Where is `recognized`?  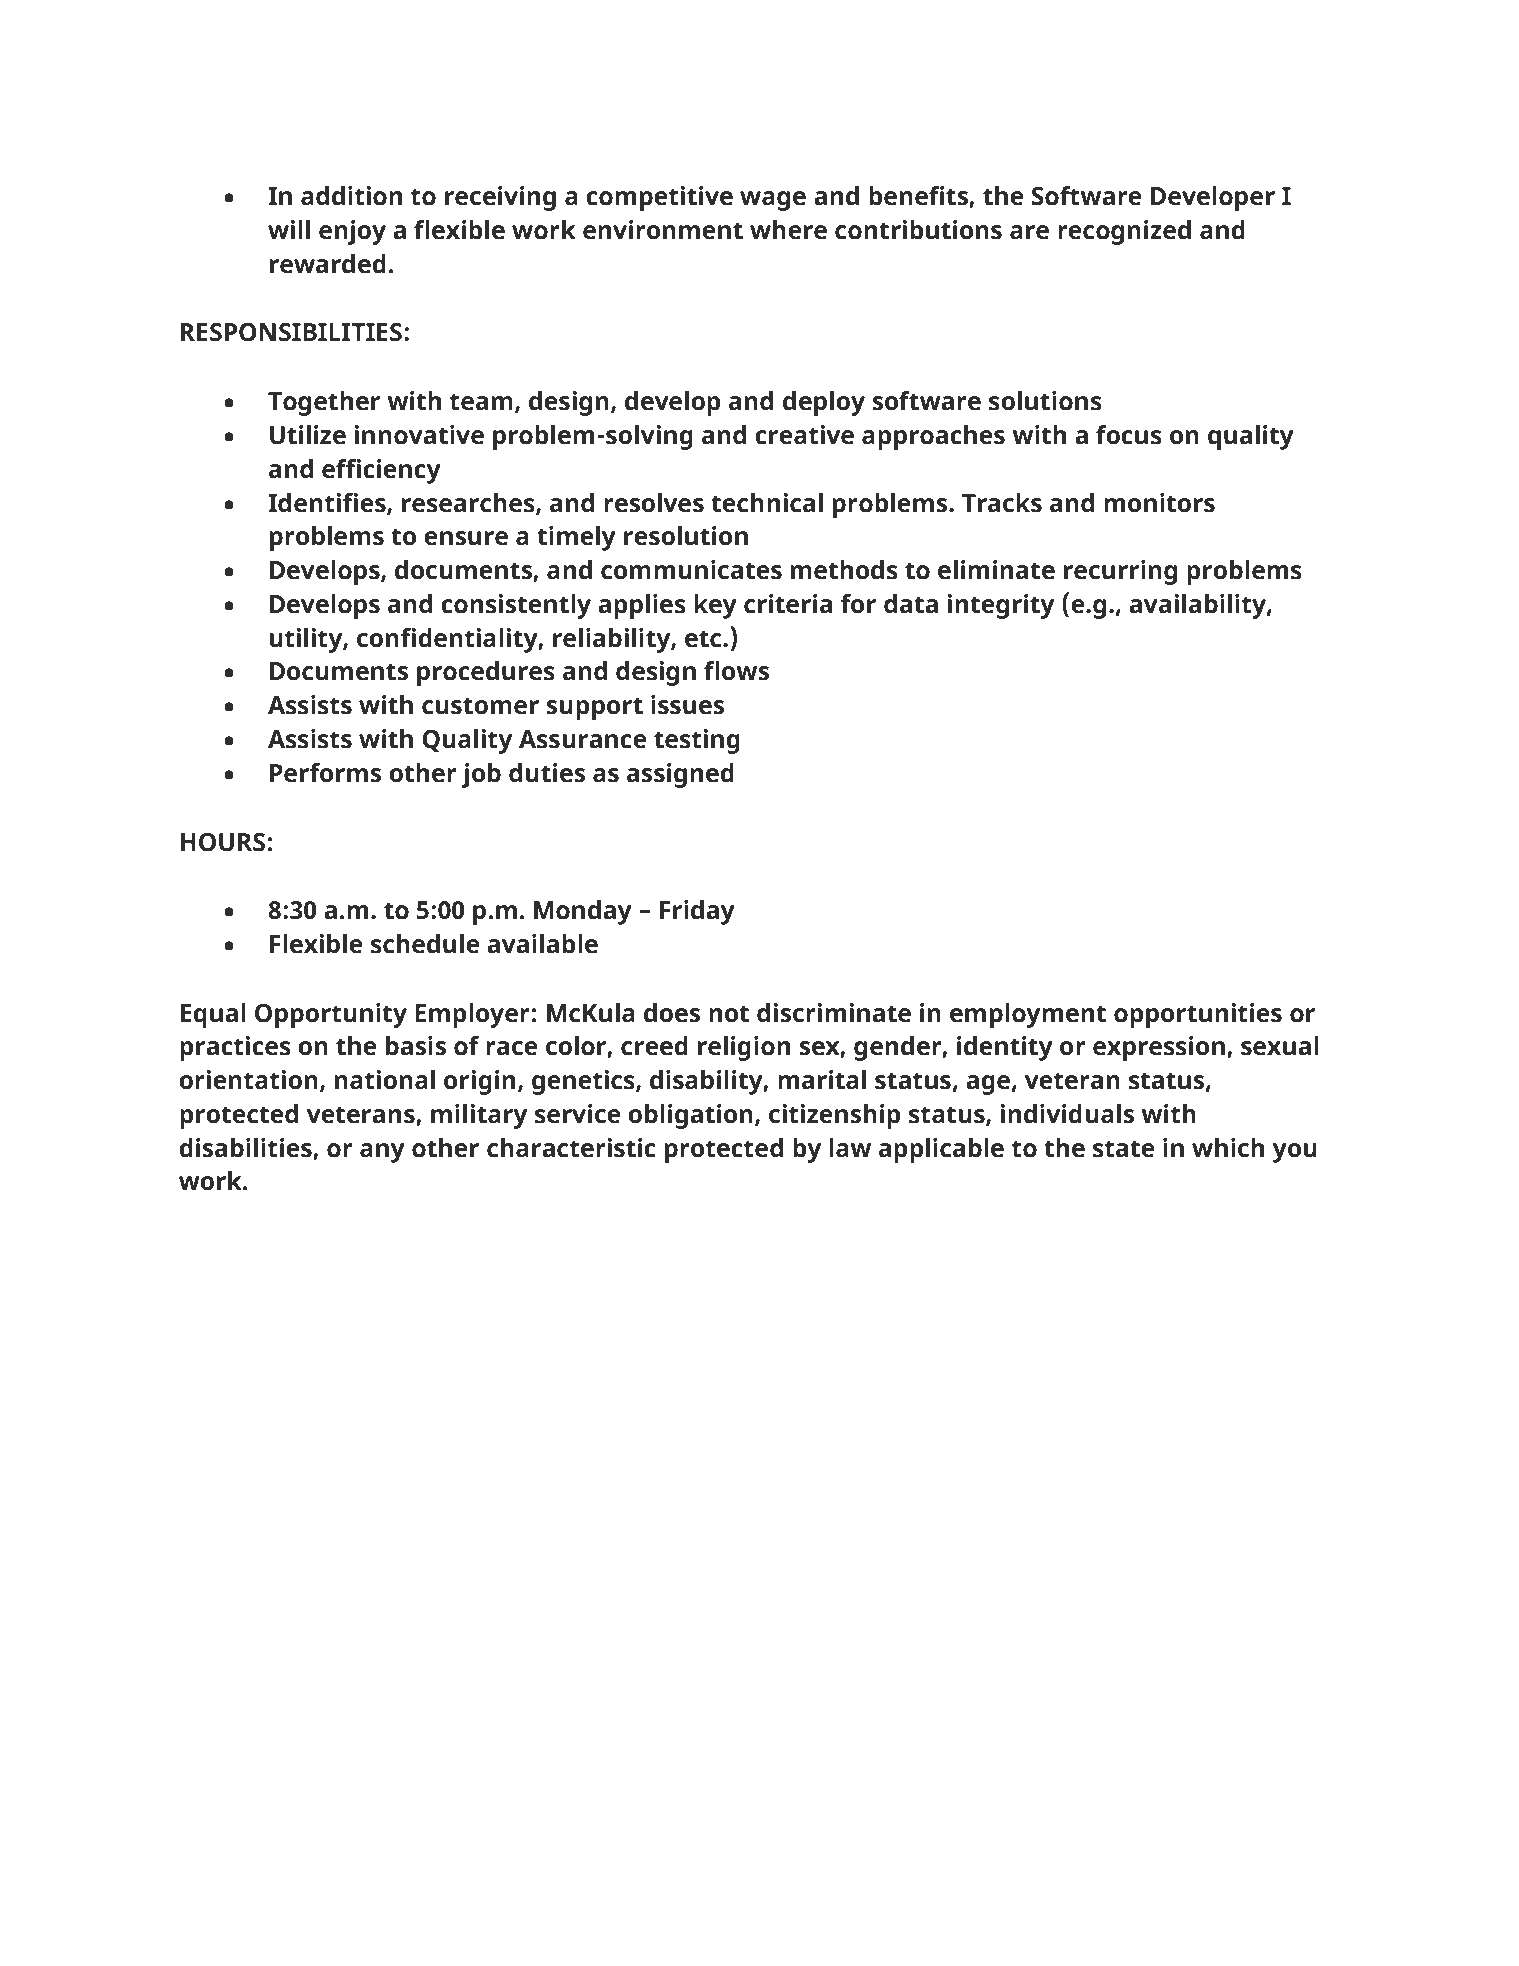 recognized is located at coordinates (1124, 232).
